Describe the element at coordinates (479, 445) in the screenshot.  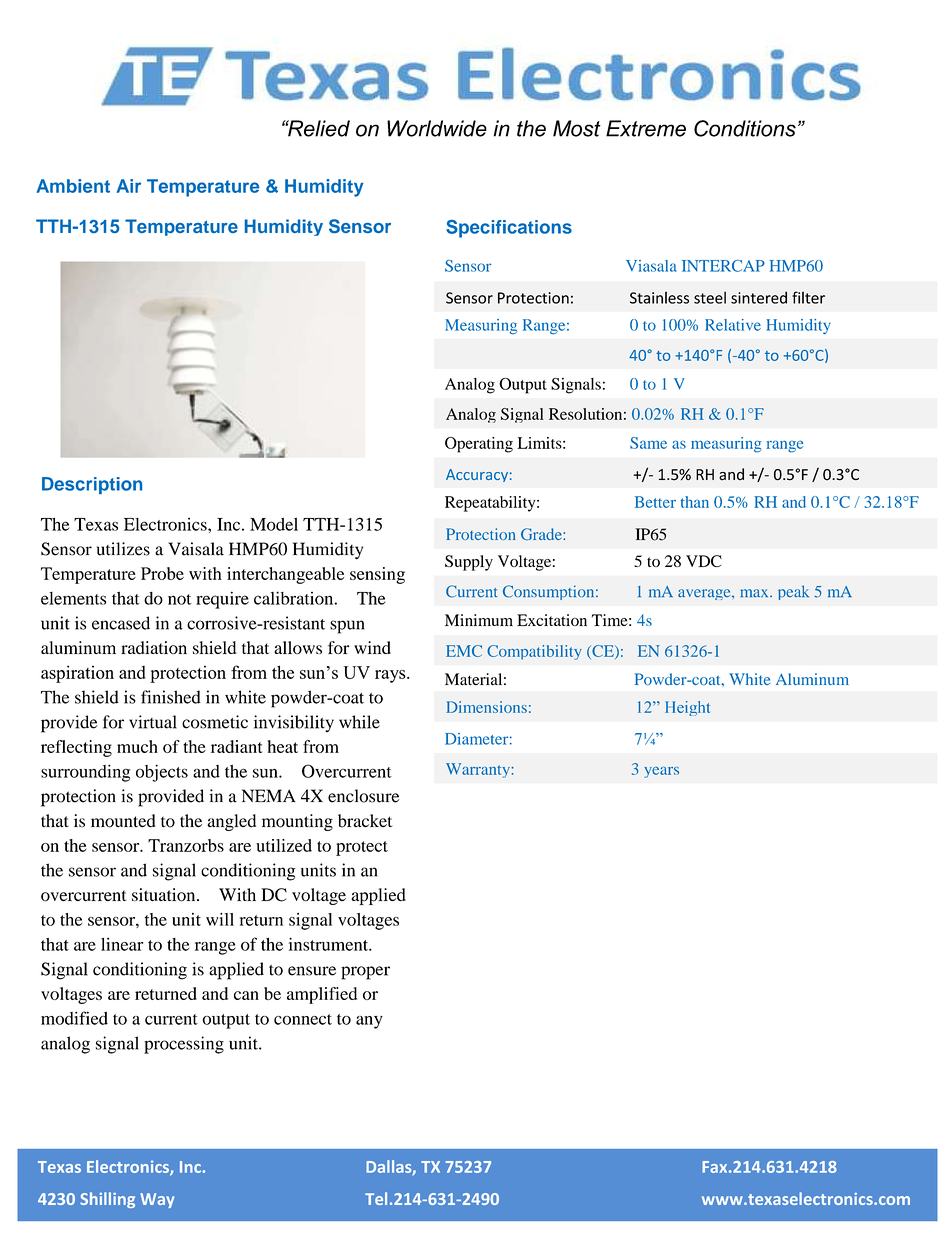
I see `Operating` at that location.
